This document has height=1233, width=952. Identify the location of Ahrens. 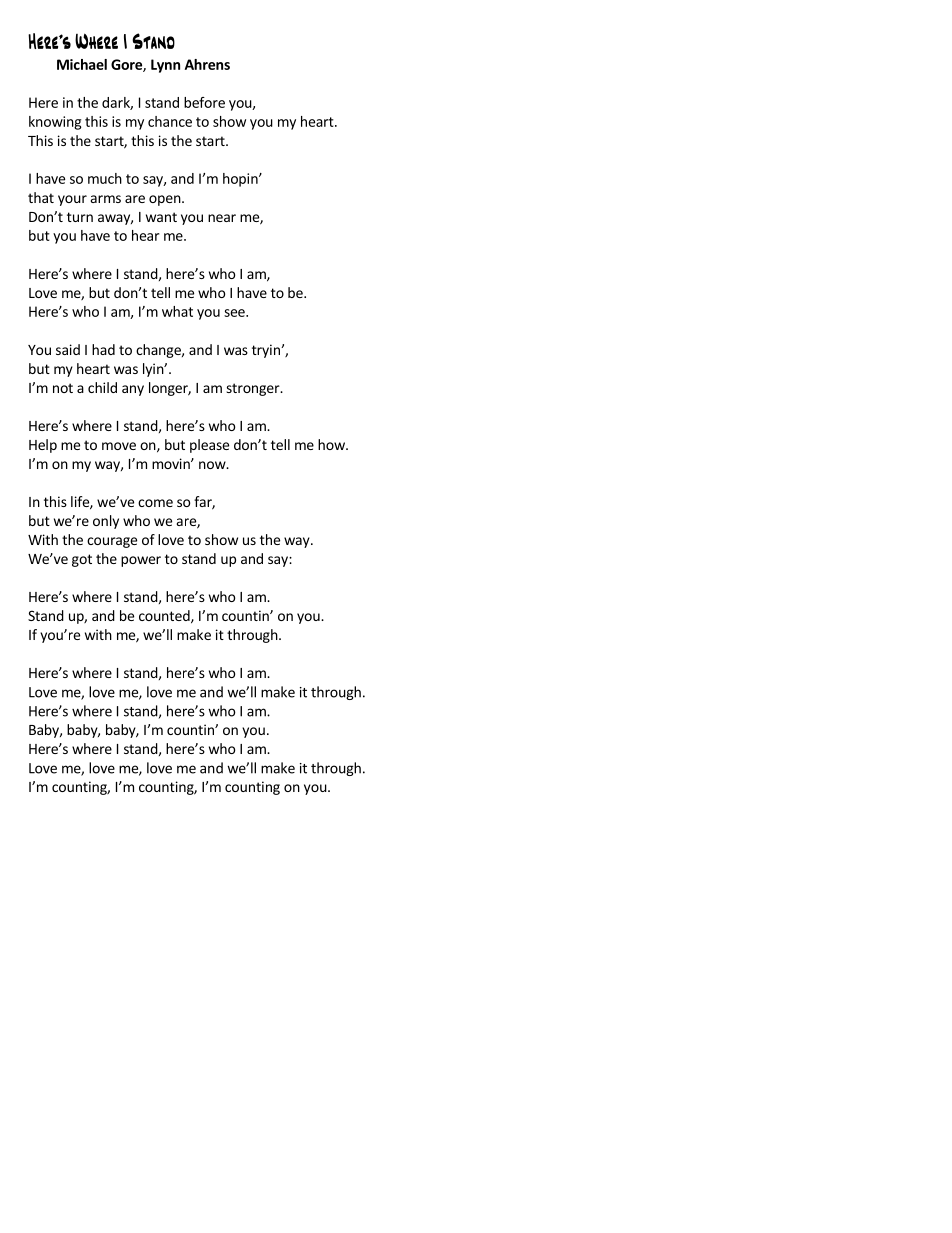
(207, 64).
